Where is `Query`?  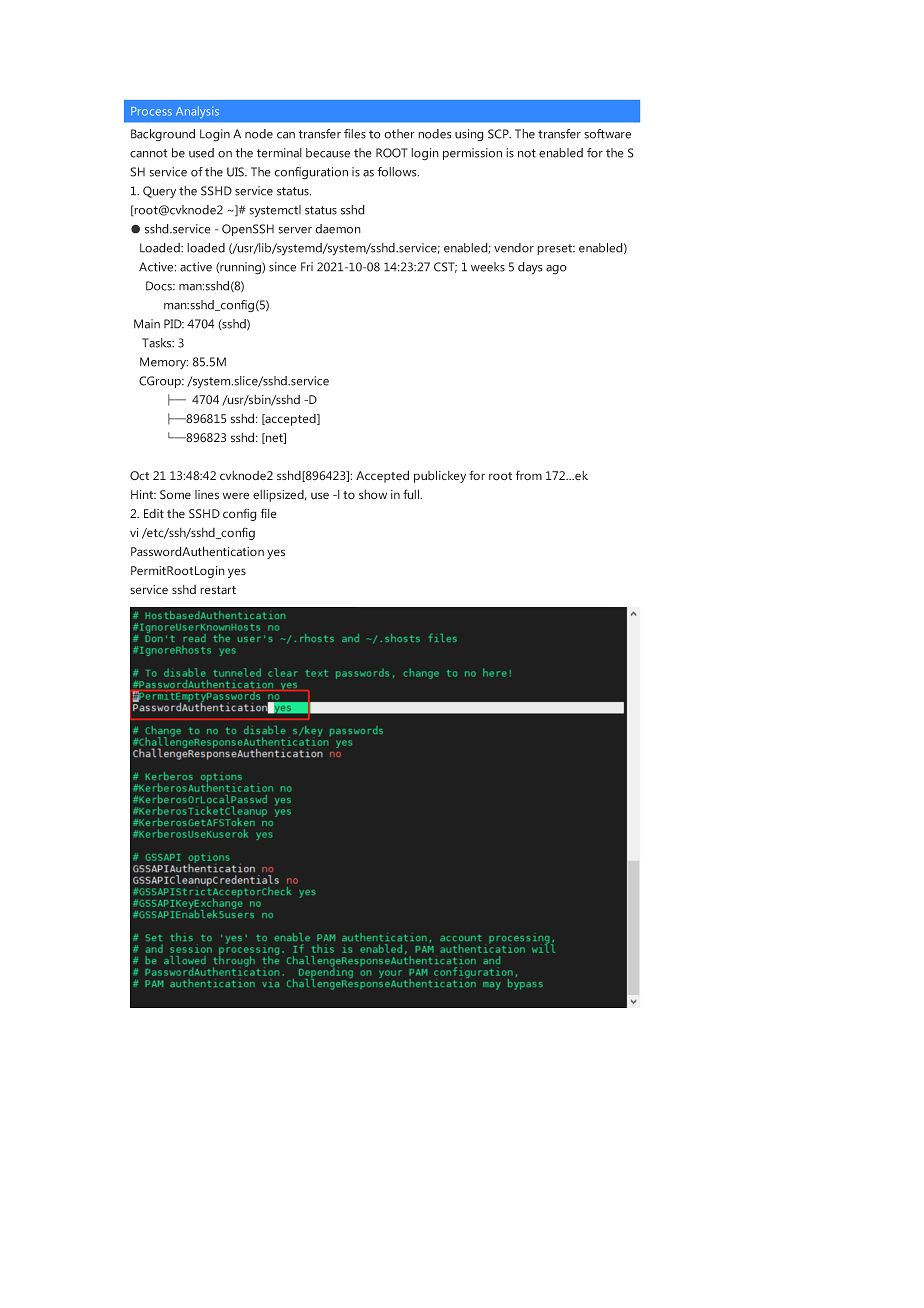
Query is located at coordinates (159, 192).
